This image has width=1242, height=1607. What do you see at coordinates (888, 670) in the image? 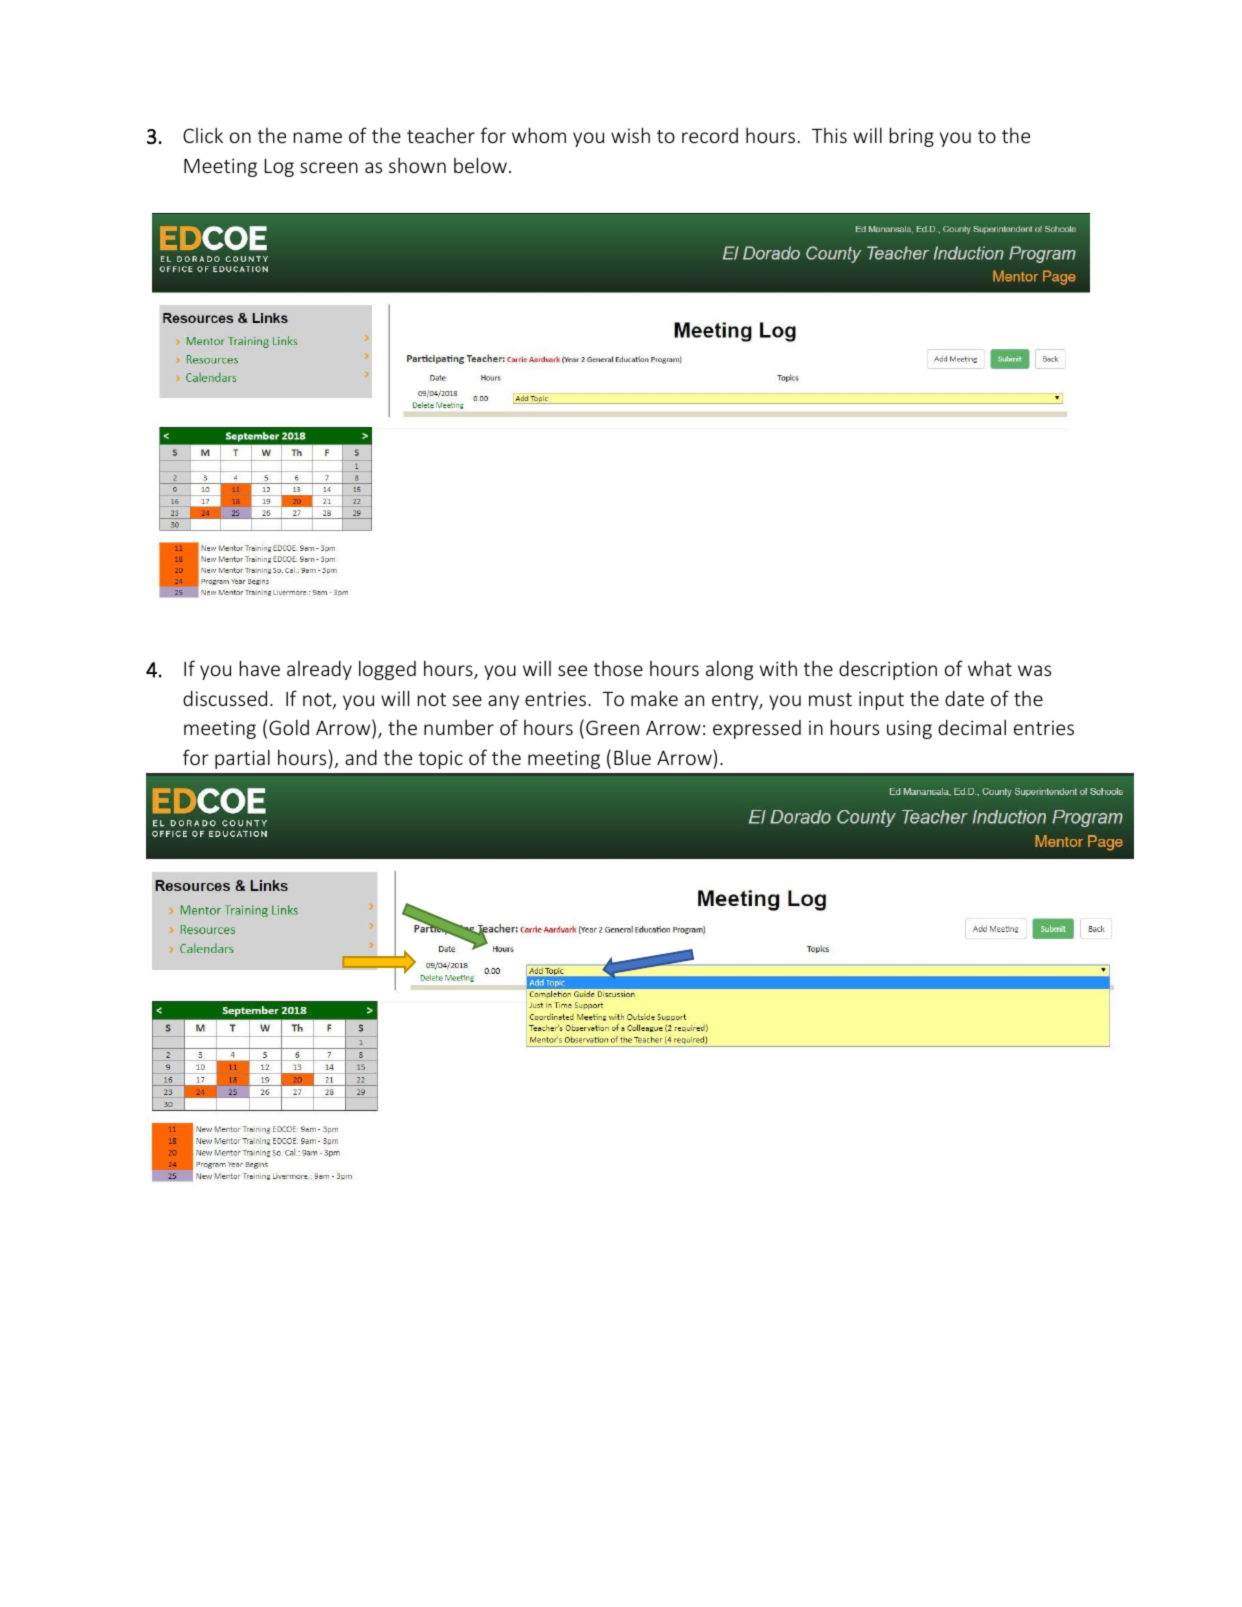
I see `description` at bounding box center [888, 670].
